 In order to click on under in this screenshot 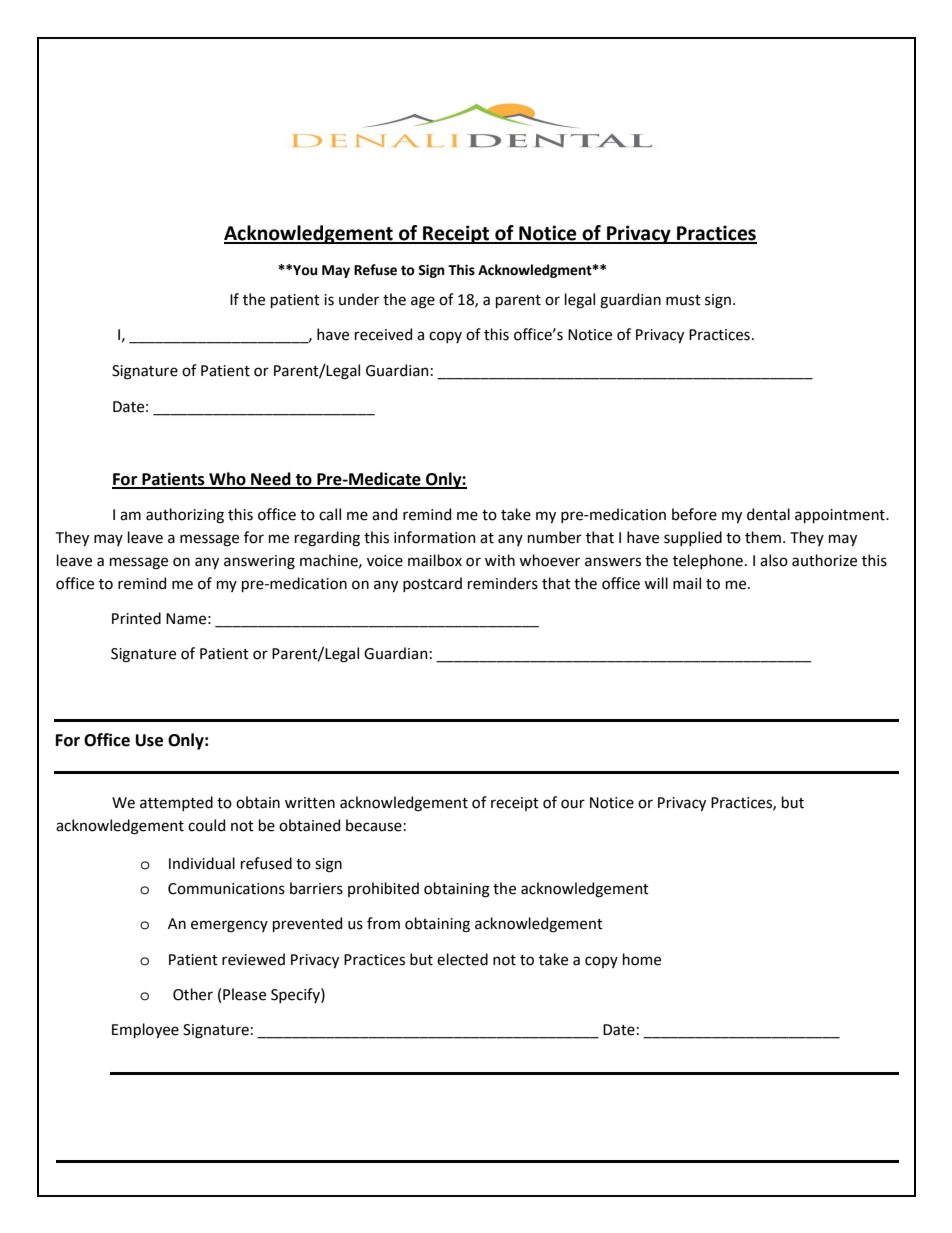, I will do `click(359, 299)`.
